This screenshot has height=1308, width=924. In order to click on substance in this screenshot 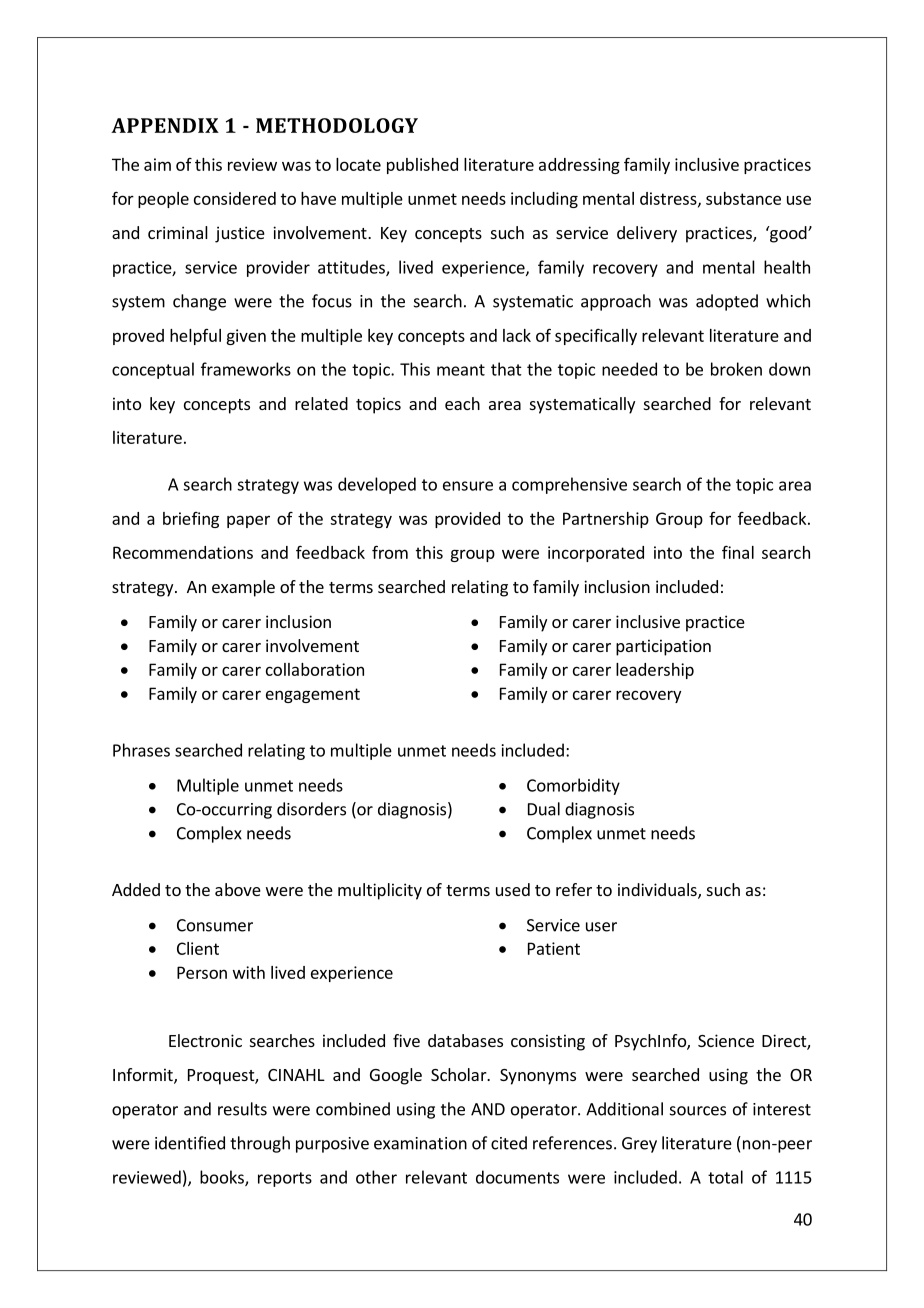, I will do `click(743, 198)`.
